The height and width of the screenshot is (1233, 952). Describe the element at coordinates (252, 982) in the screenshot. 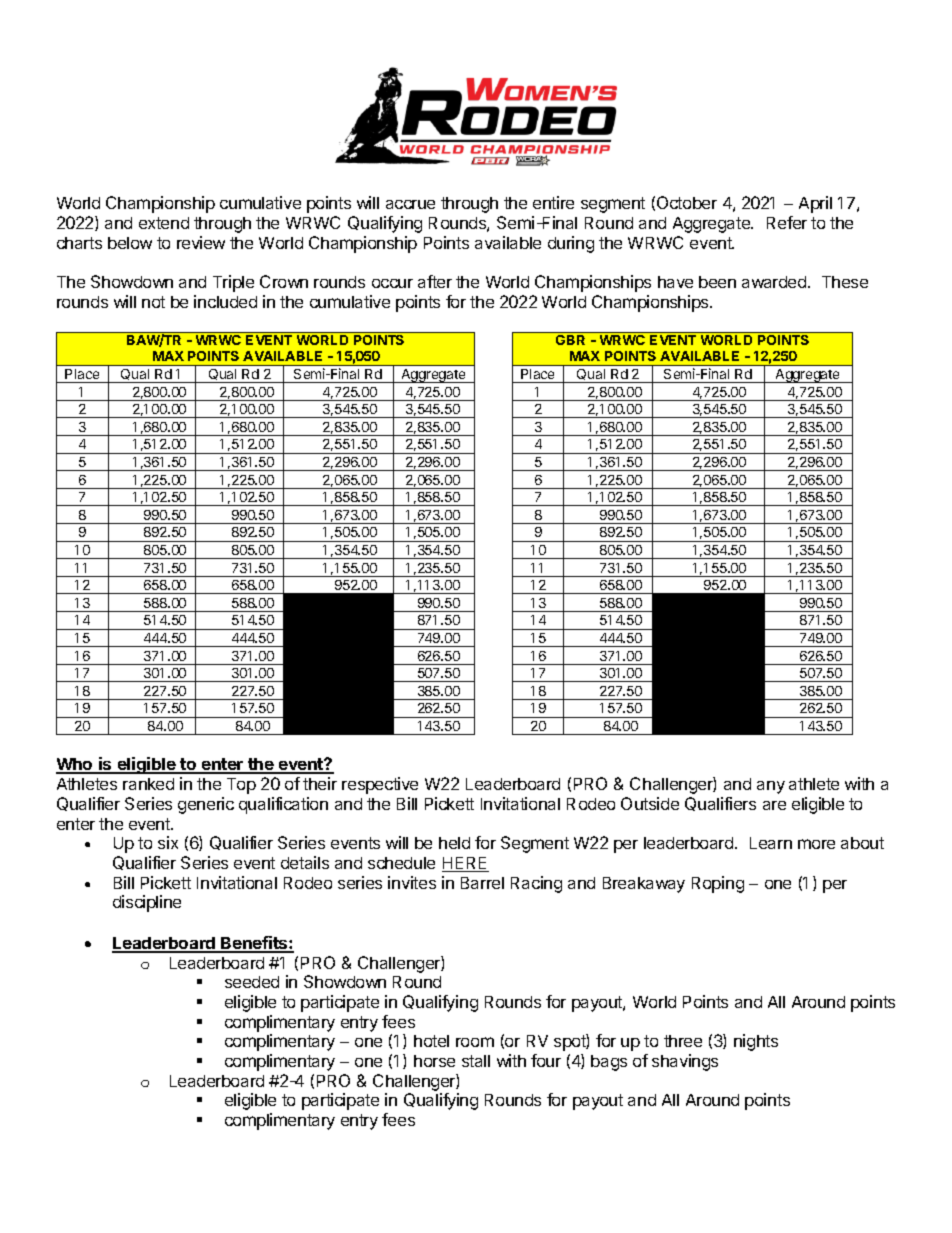

I see `seeded` at that location.
